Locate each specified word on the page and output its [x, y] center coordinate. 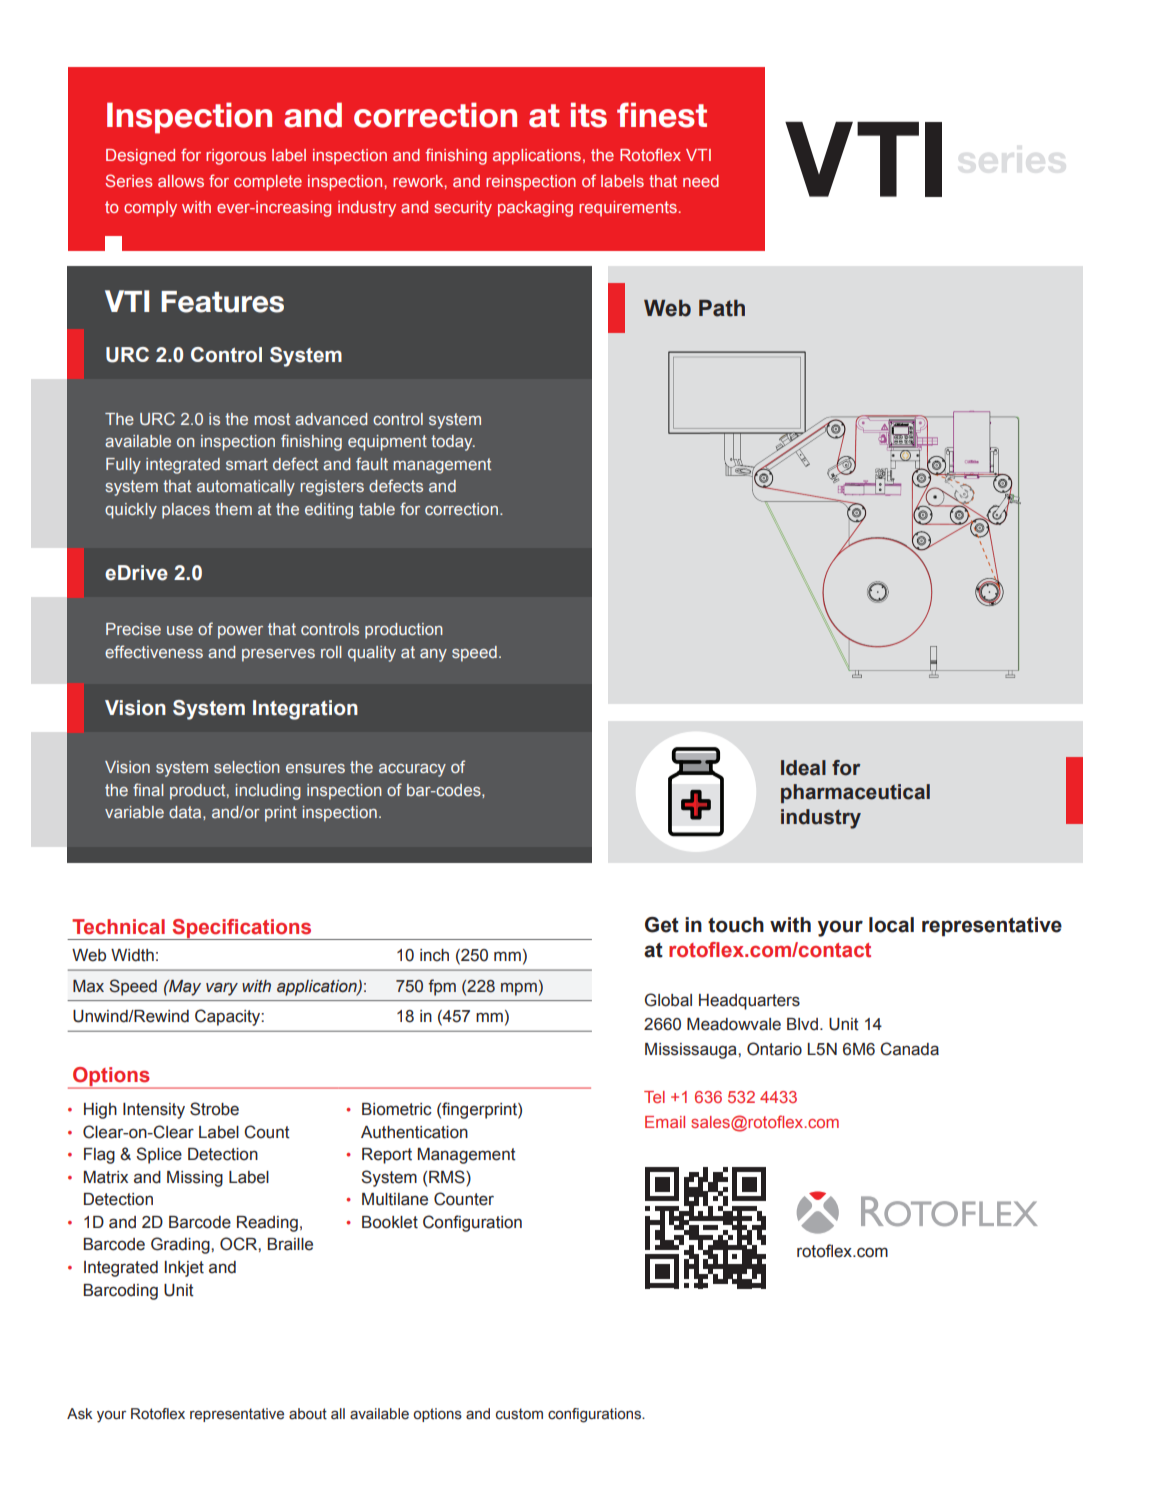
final [148, 789]
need [701, 181]
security [463, 209]
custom [519, 1414]
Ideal [803, 768]
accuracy [412, 770]
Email [665, 1122]
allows [181, 181]
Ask [80, 1414]
